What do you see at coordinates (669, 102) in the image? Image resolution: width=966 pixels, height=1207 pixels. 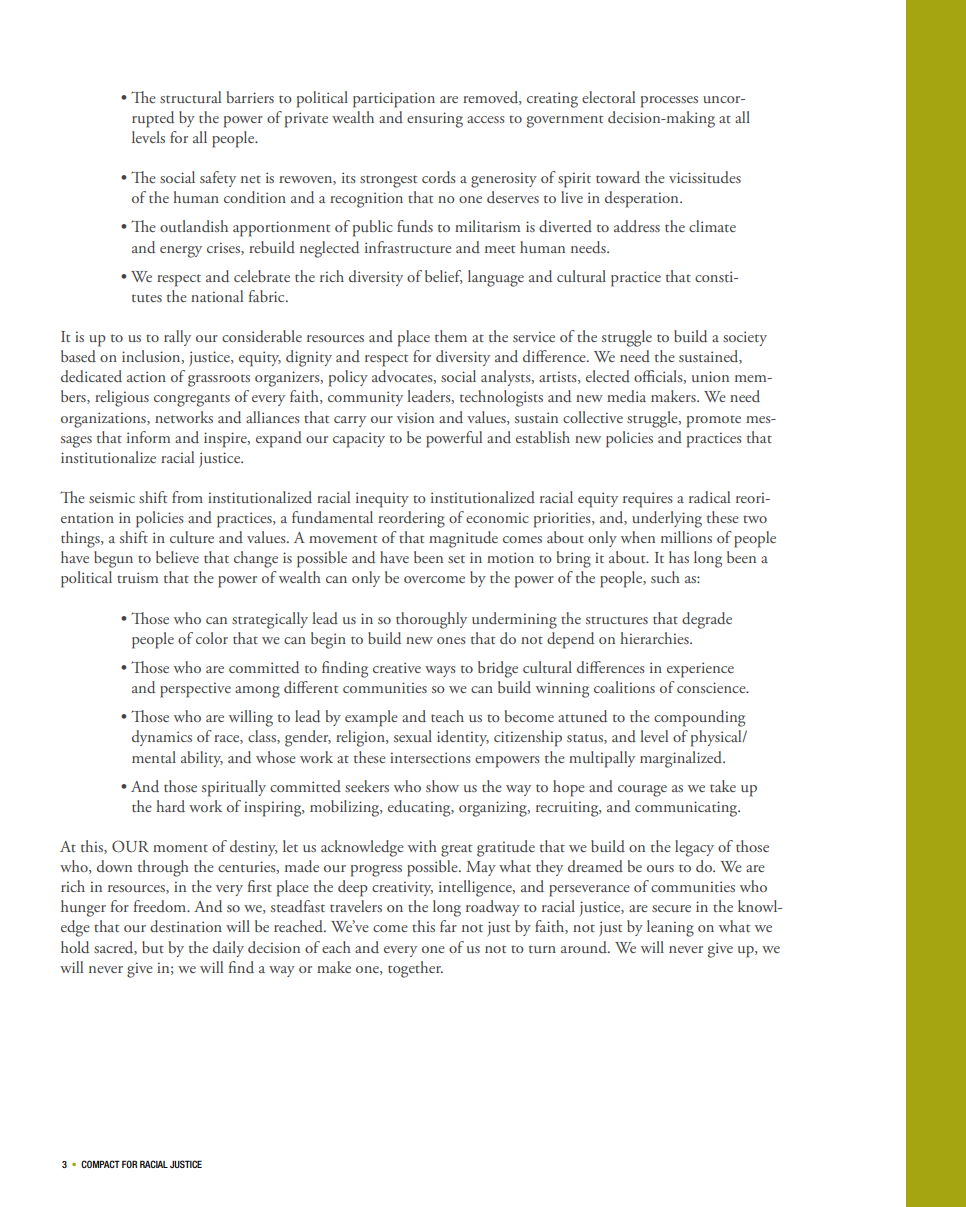 I see `processes` at bounding box center [669, 102].
